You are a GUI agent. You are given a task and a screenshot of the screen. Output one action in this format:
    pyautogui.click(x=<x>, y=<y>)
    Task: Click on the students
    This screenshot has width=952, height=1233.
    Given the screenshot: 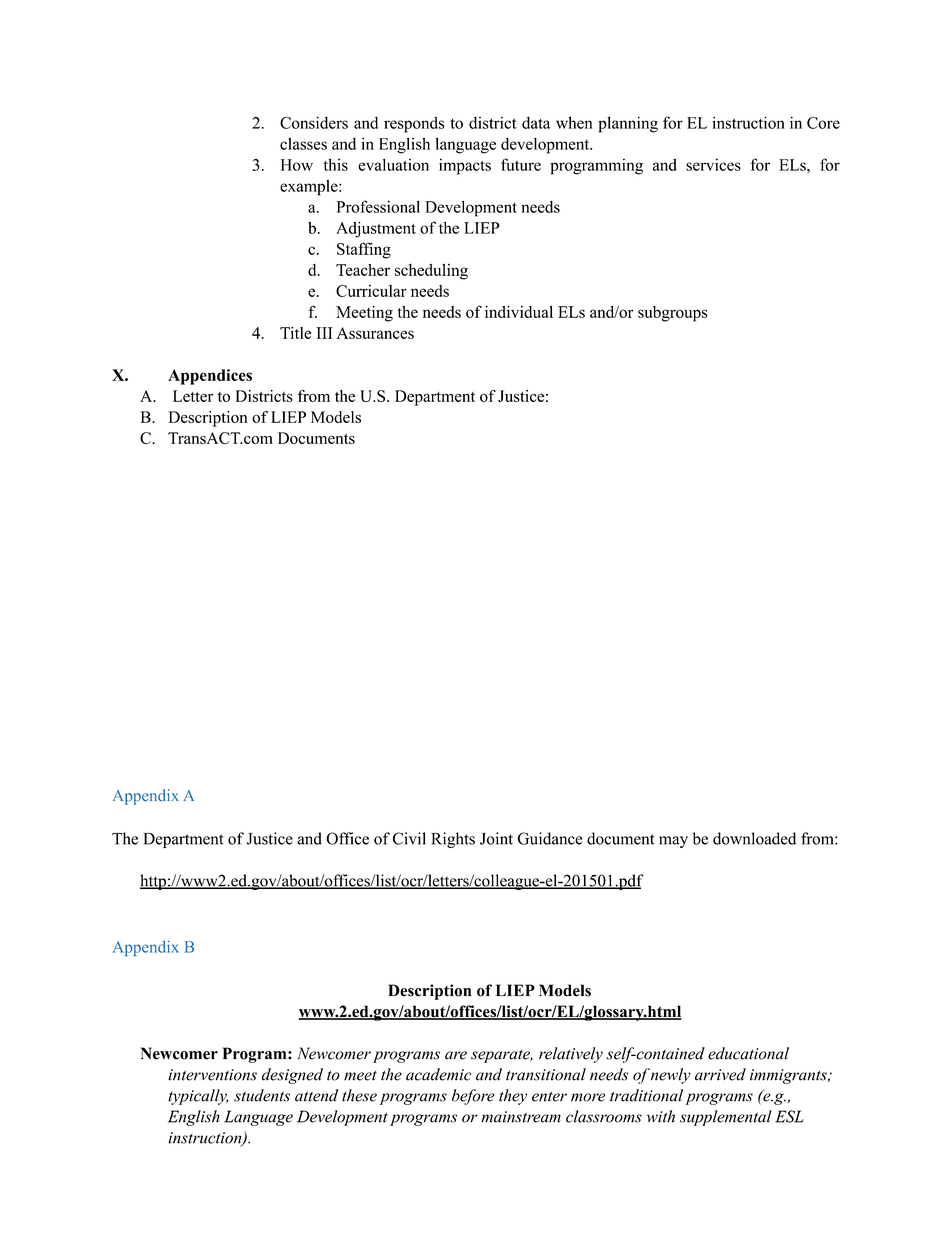 What is the action you would take?
    pyautogui.click(x=262, y=1095)
